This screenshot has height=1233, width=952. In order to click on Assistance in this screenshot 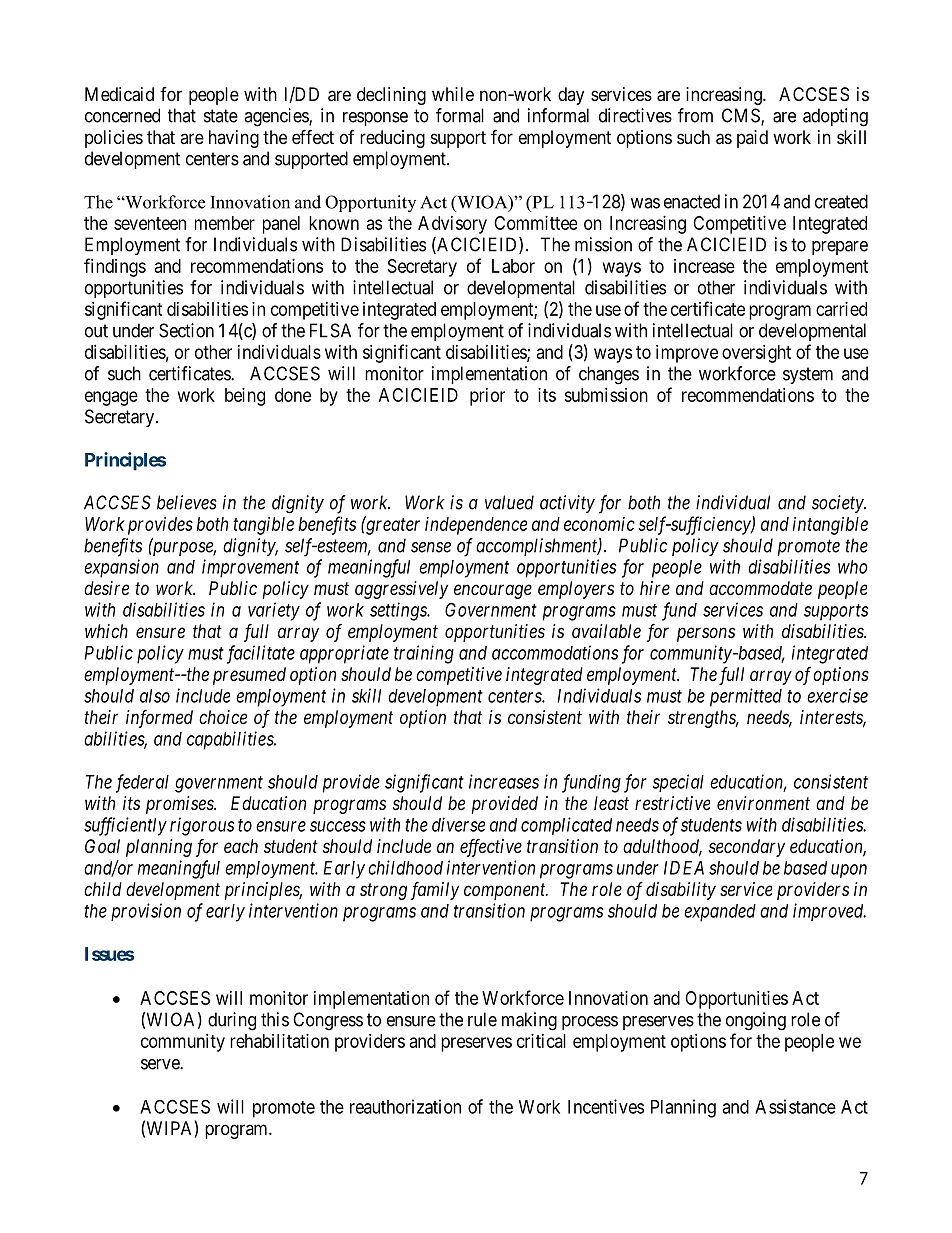, I will do `click(795, 1106)`.
